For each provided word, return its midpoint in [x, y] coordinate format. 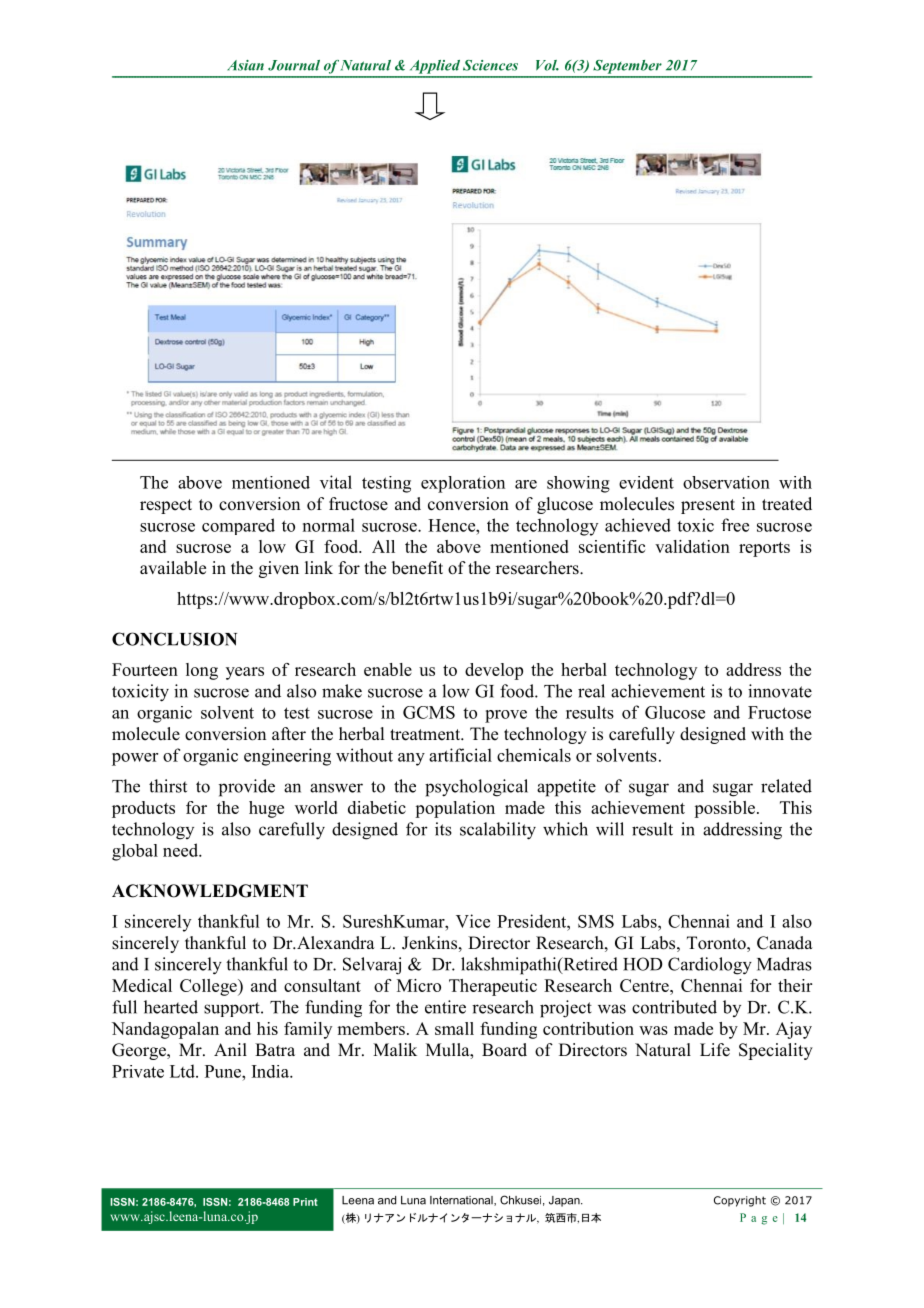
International [462, 1201]
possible [726, 809]
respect [166, 506]
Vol [547, 65]
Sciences [490, 65]
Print [305, 1202]
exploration [463, 484]
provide [247, 788]
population [455, 809]
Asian [245, 65]
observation [726, 482]
